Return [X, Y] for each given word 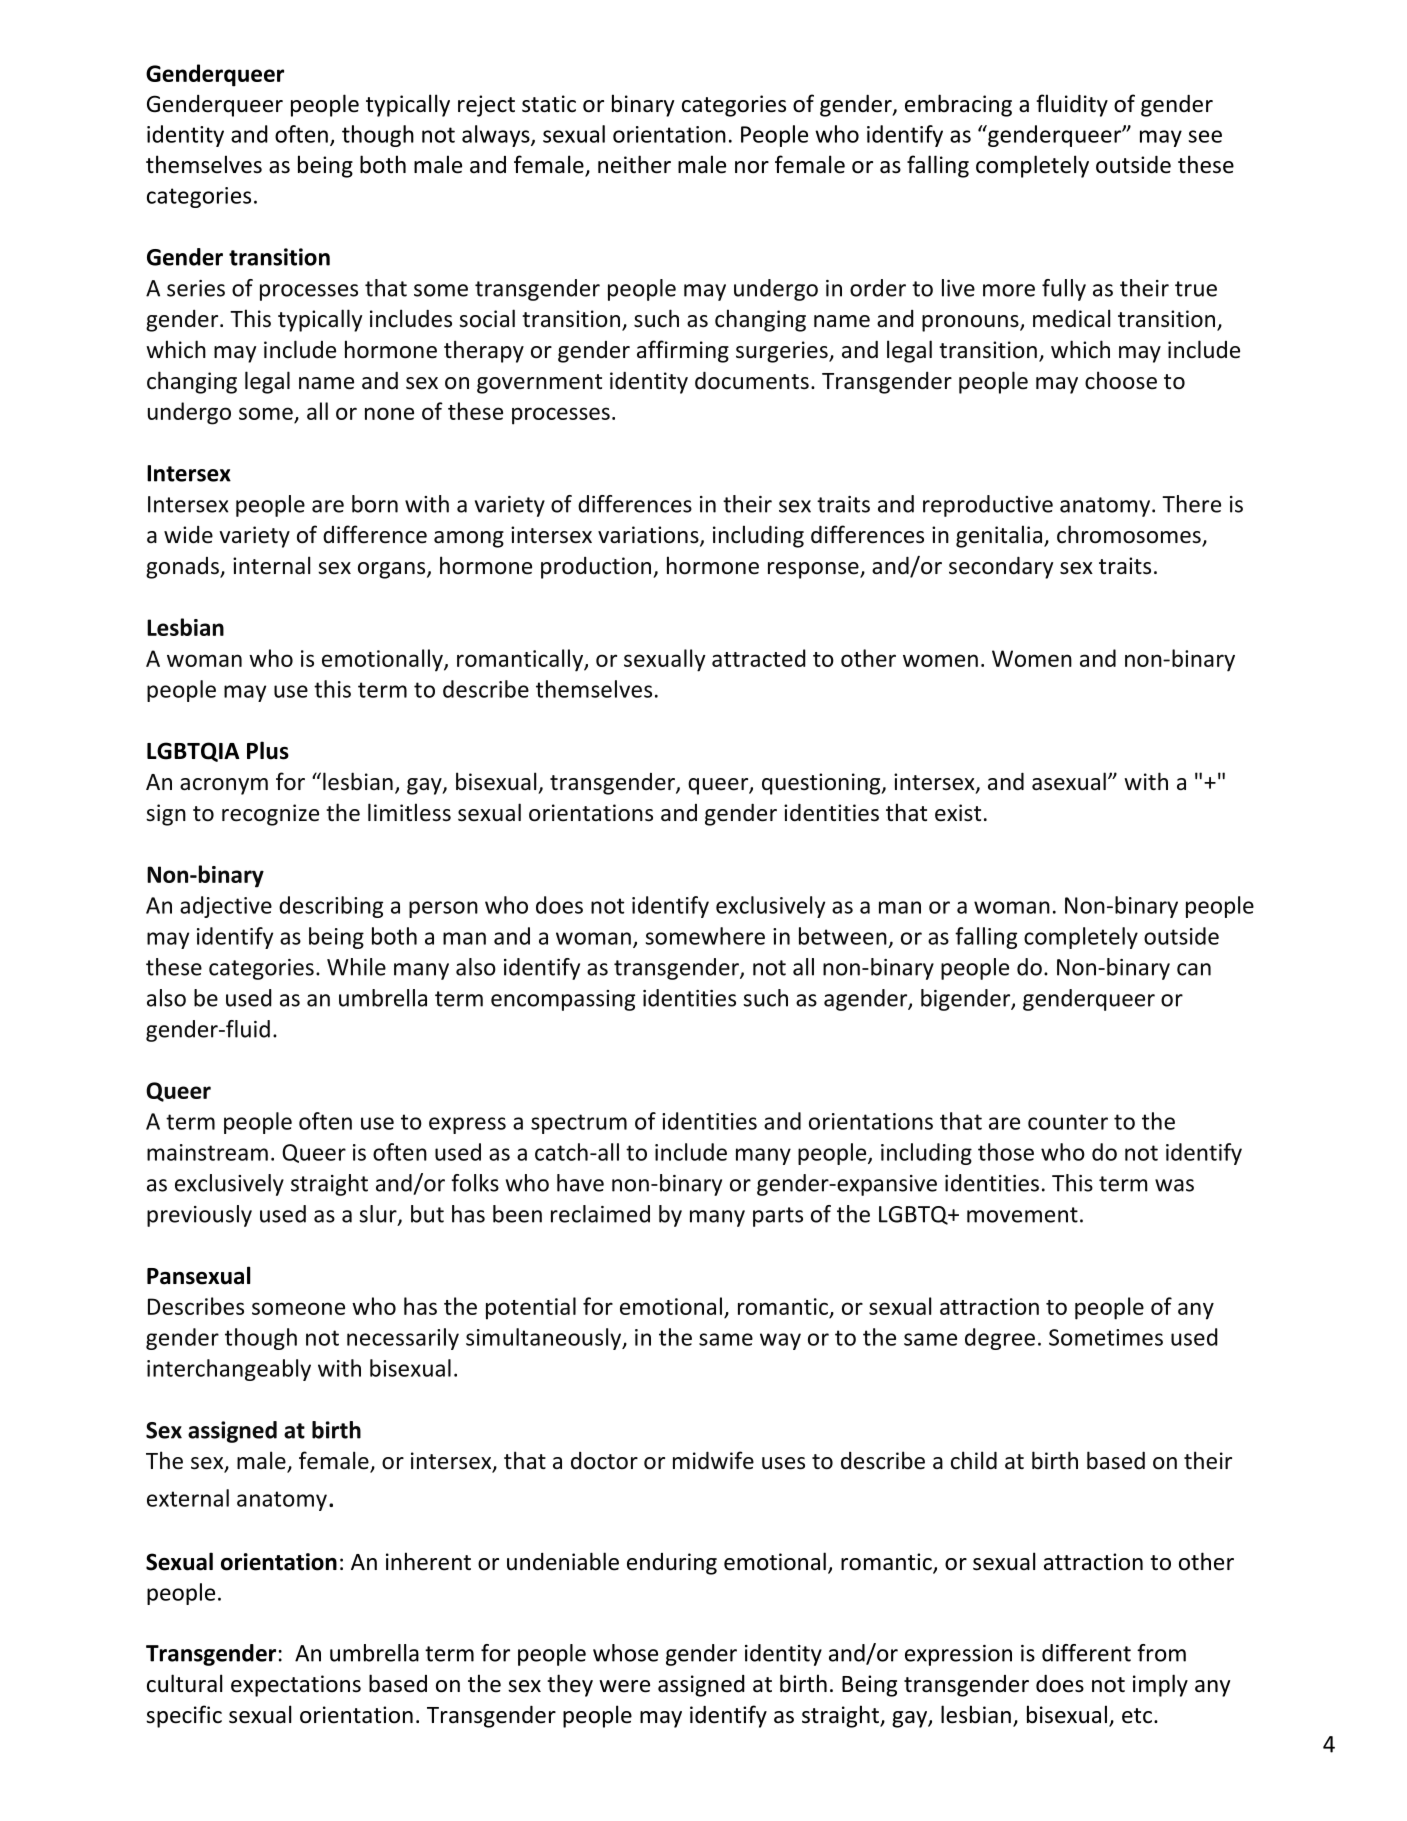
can [1194, 969]
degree [1000, 1339]
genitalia [999, 536]
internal [271, 565]
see [1205, 136]
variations [649, 536]
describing [331, 907]
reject [486, 106]
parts [778, 1217]
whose [625, 1653]
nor [752, 167]
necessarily [403, 1339]
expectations [296, 1686]
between [843, 936]
